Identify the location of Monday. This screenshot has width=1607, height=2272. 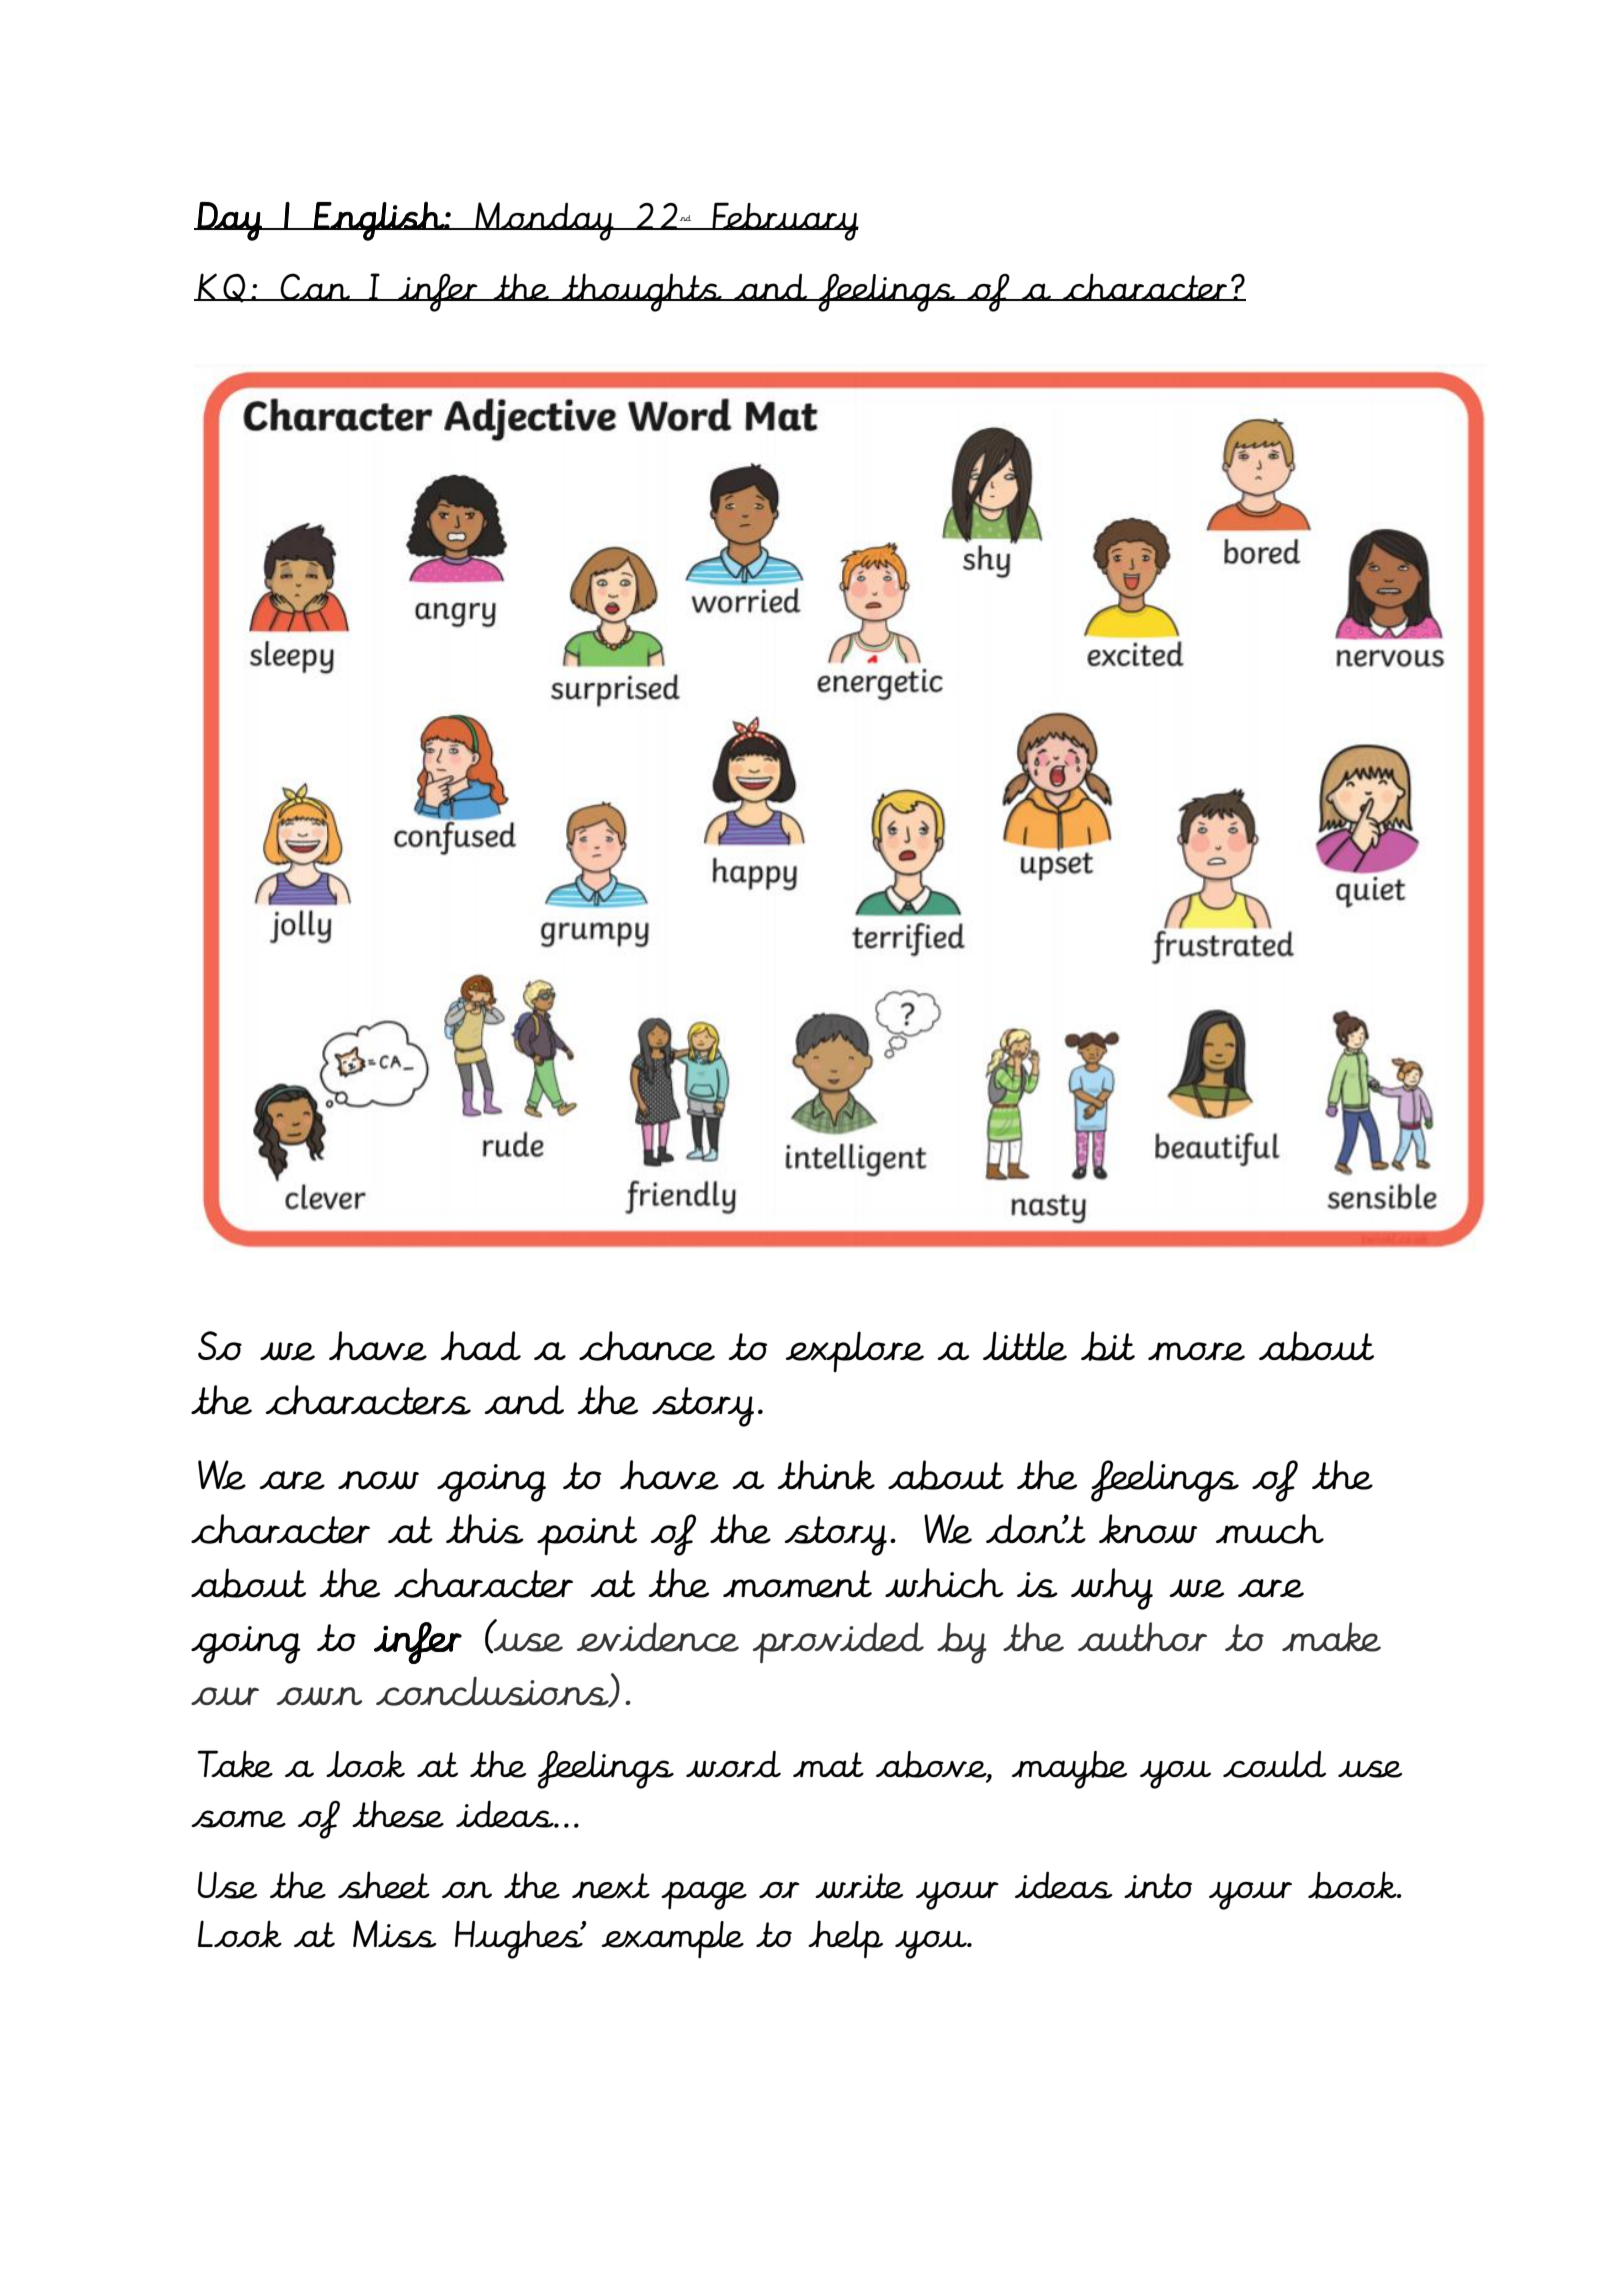
(544, 221).
